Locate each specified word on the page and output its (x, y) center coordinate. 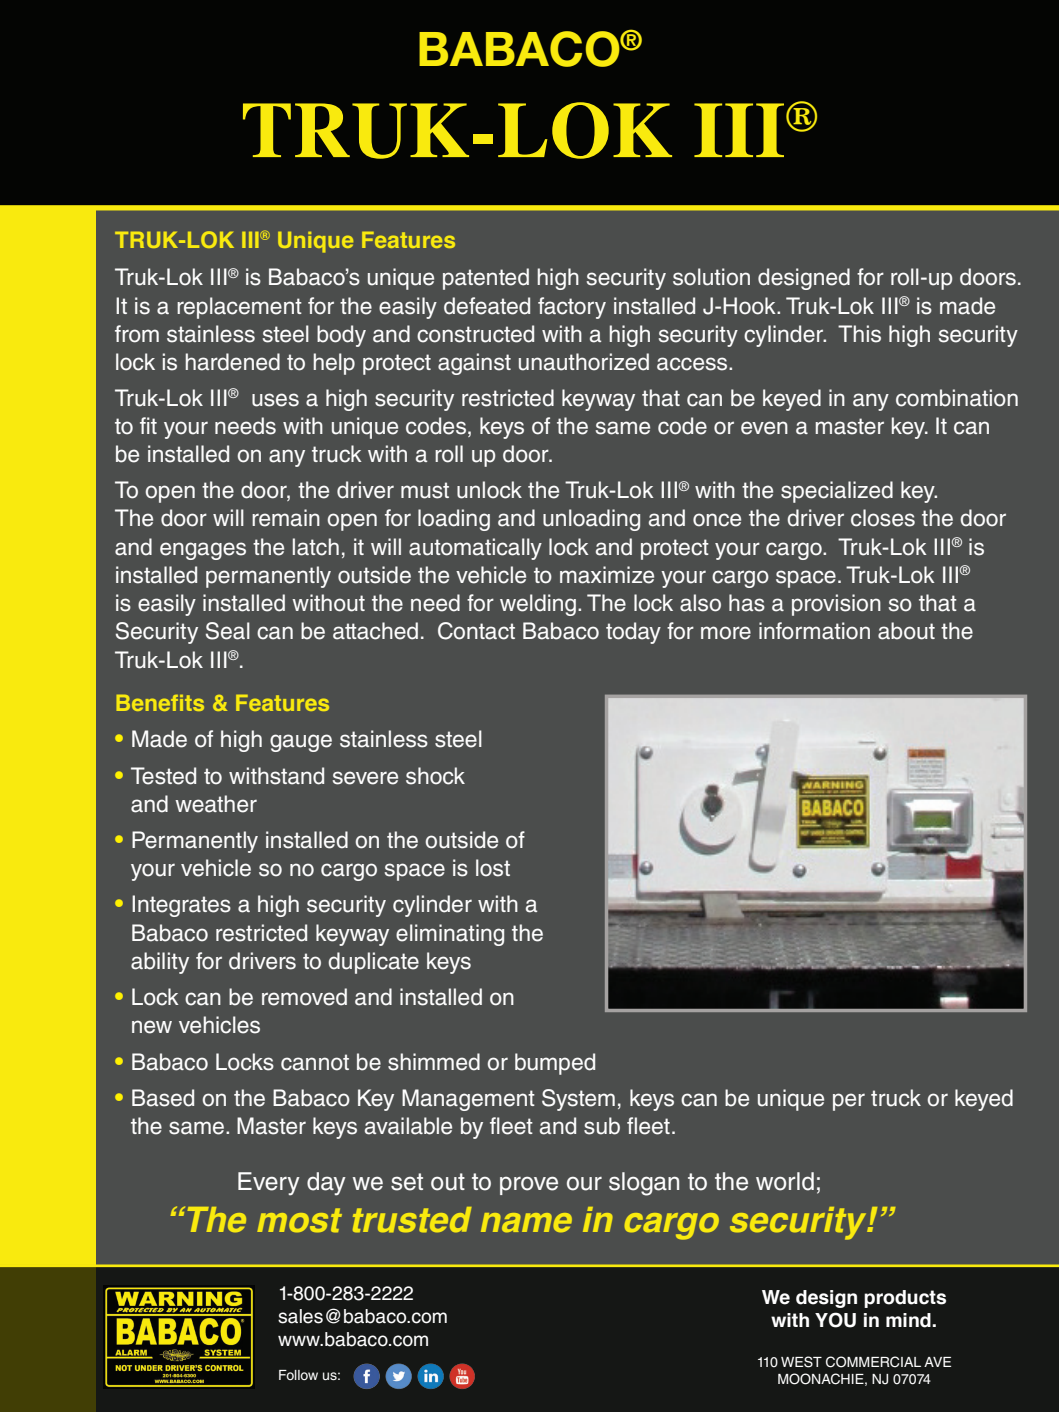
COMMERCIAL (873, 1362)
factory (572, 308)
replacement (239, 308)
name (526, 1222)
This (859, 334)
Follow (298, 1375)
